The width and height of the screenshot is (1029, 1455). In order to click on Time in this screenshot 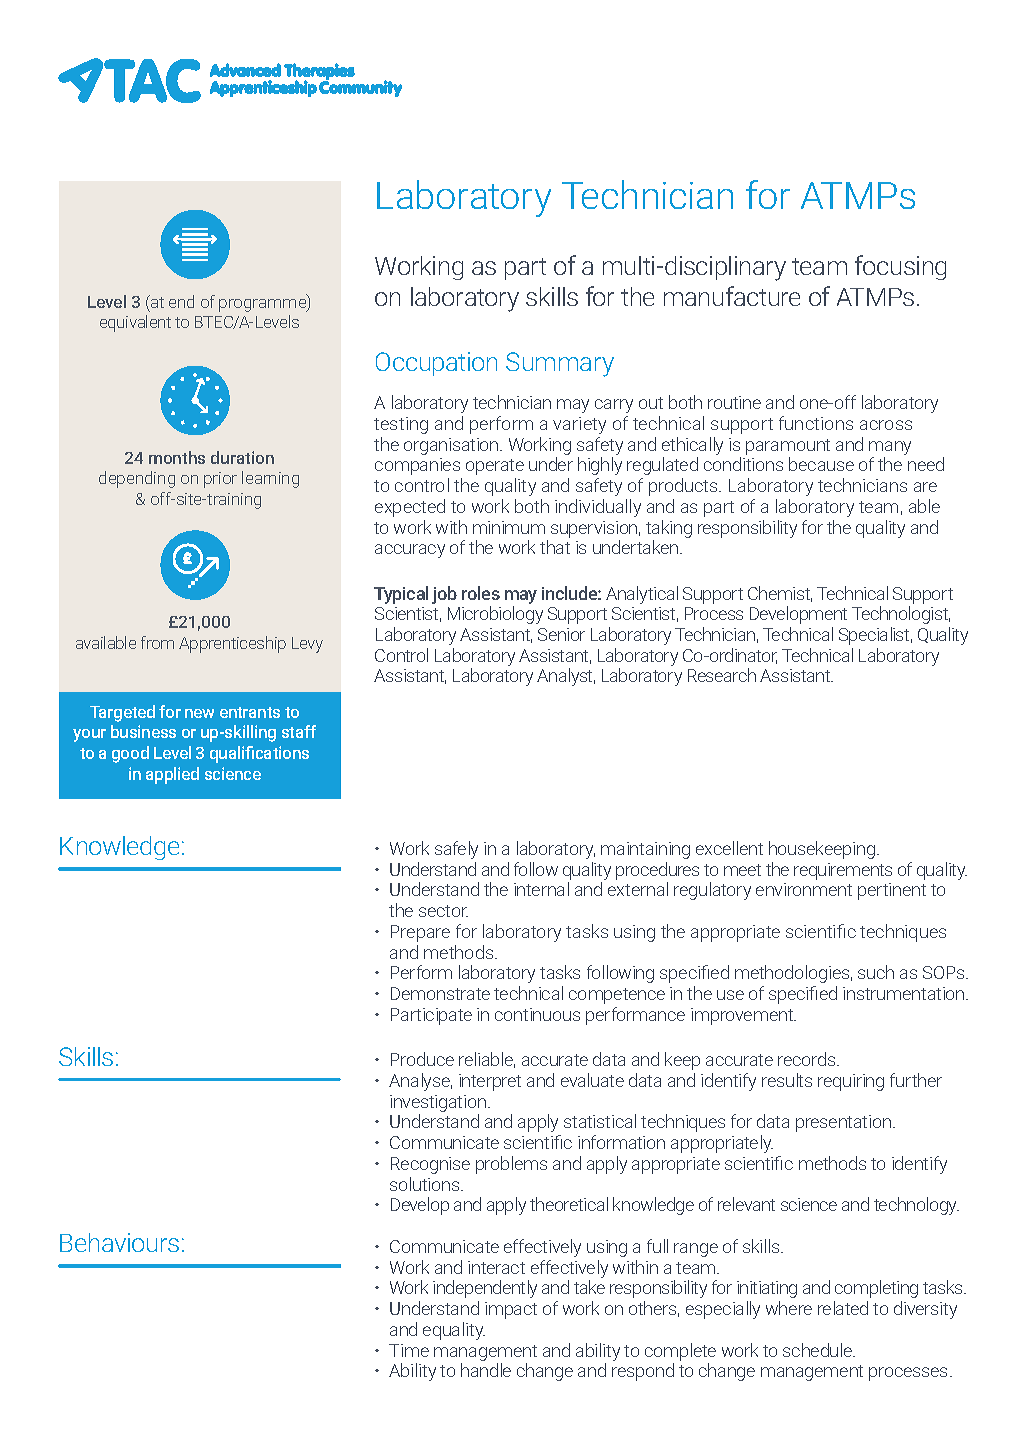, I will do `click(409, 1350)`.
